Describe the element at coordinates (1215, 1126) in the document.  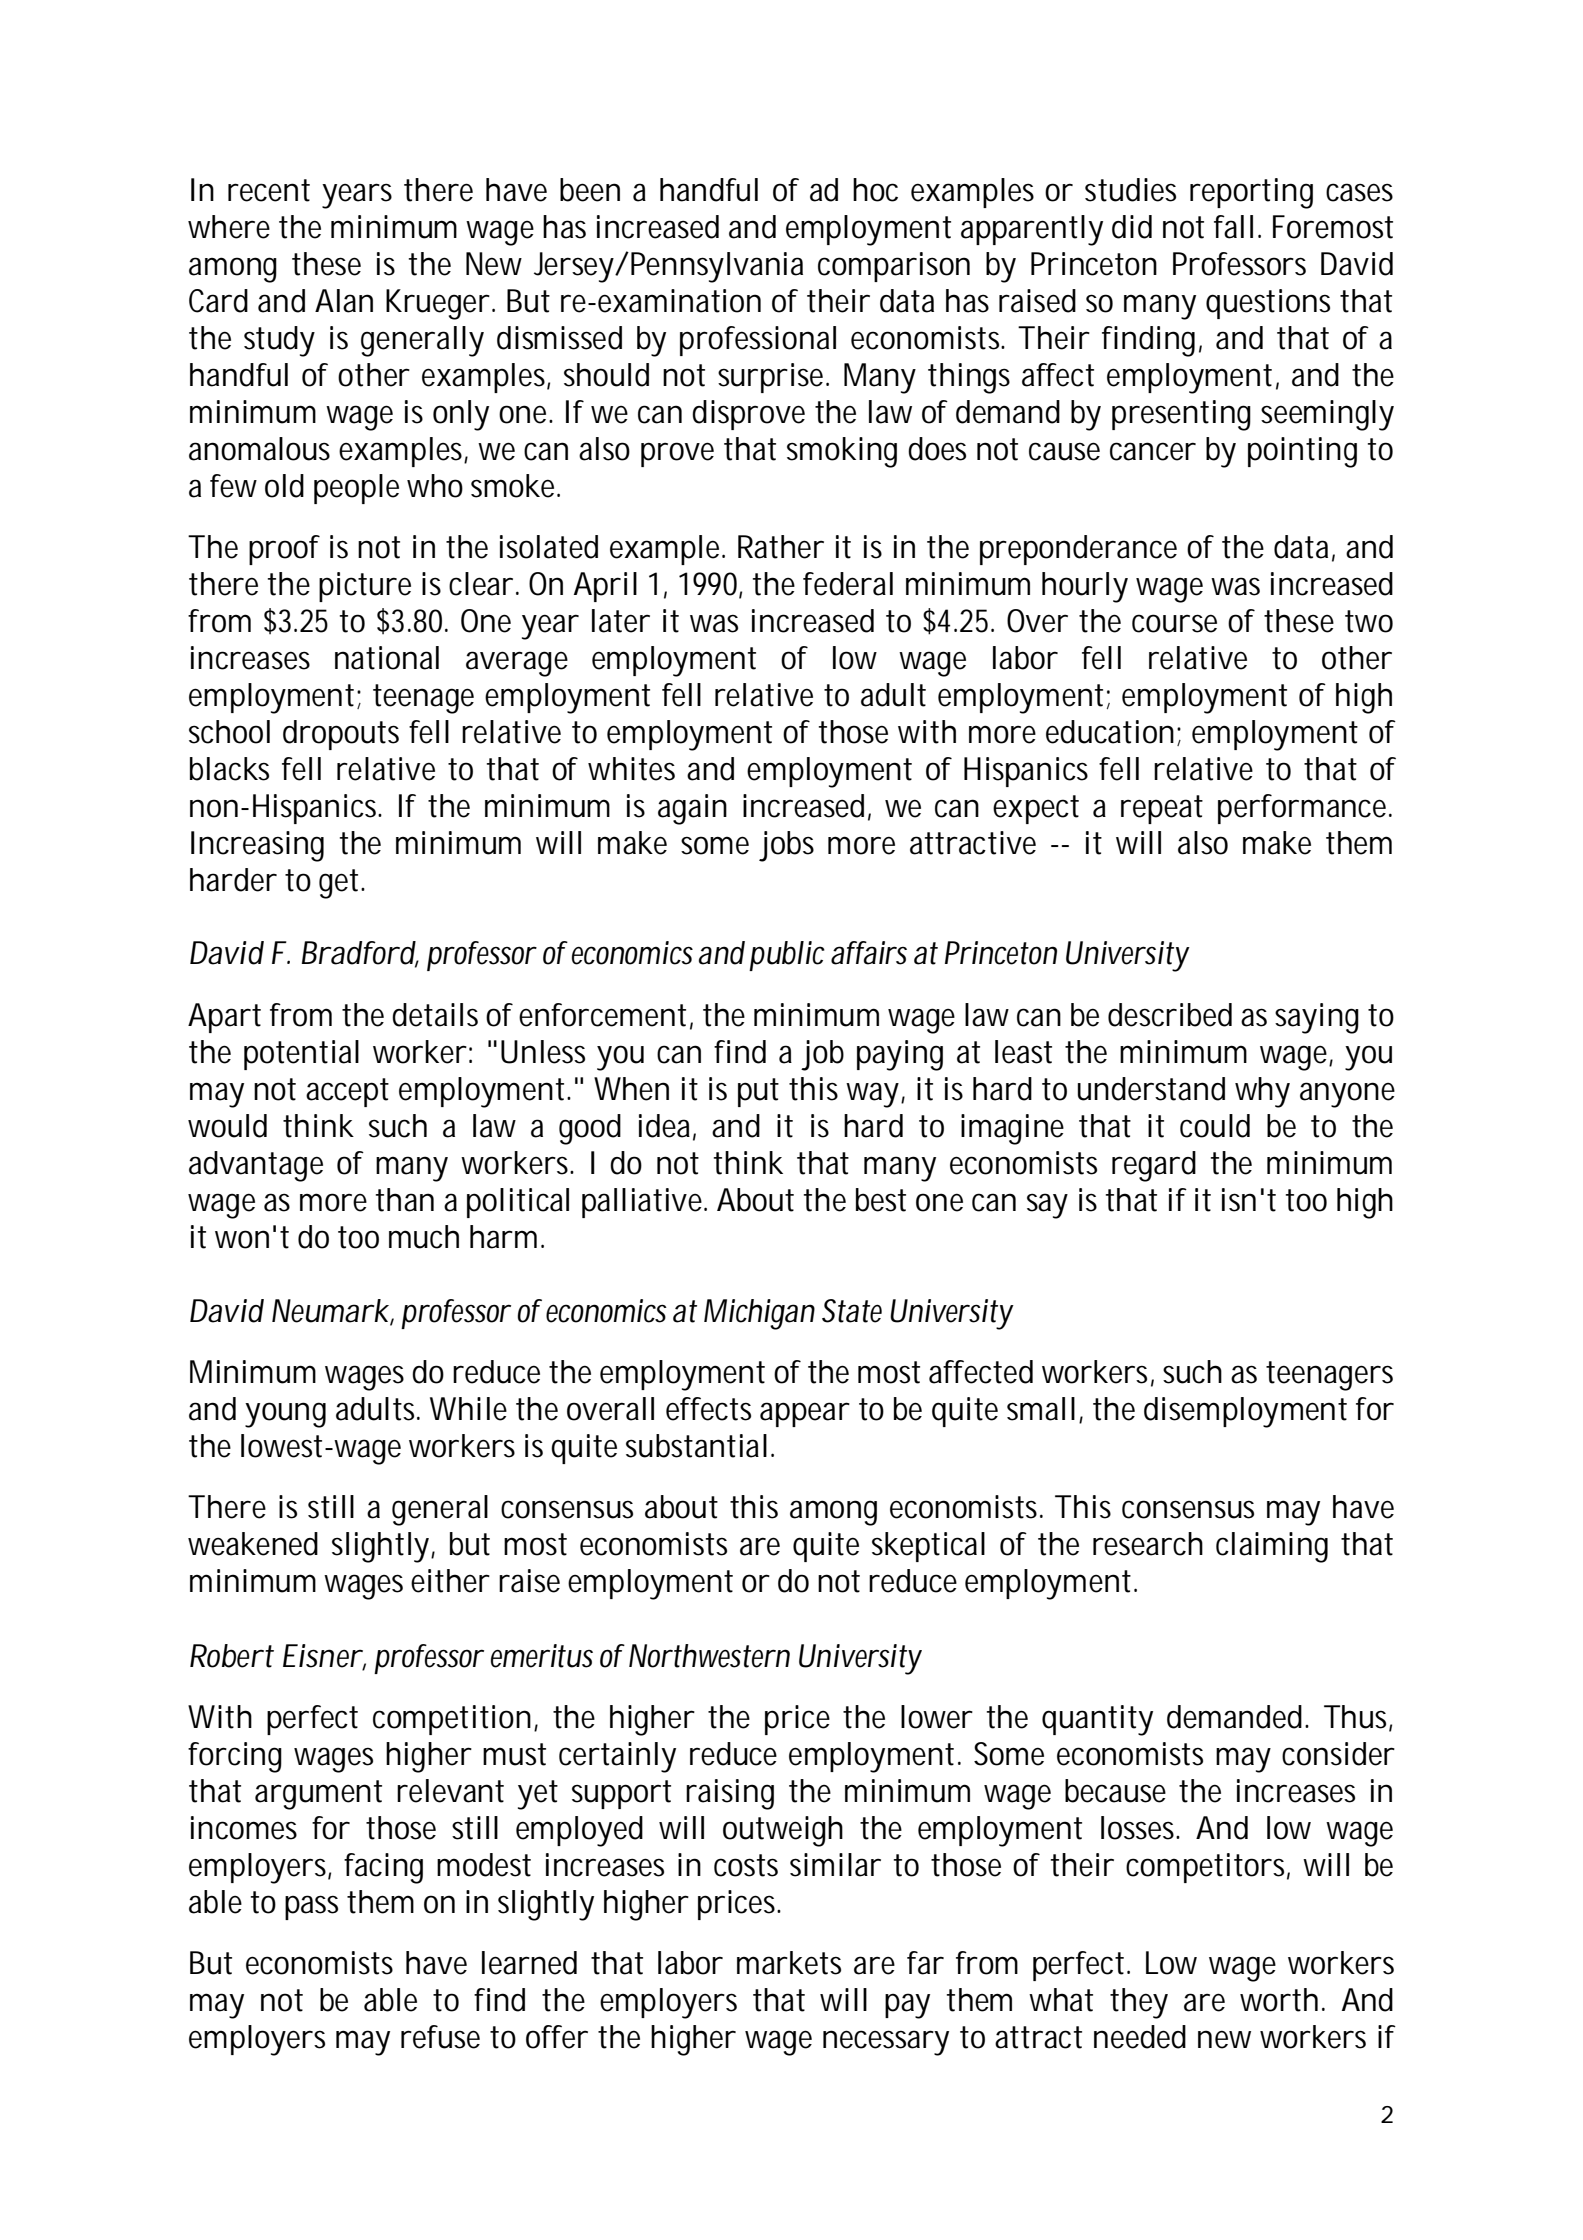
I see `could` at that location.
